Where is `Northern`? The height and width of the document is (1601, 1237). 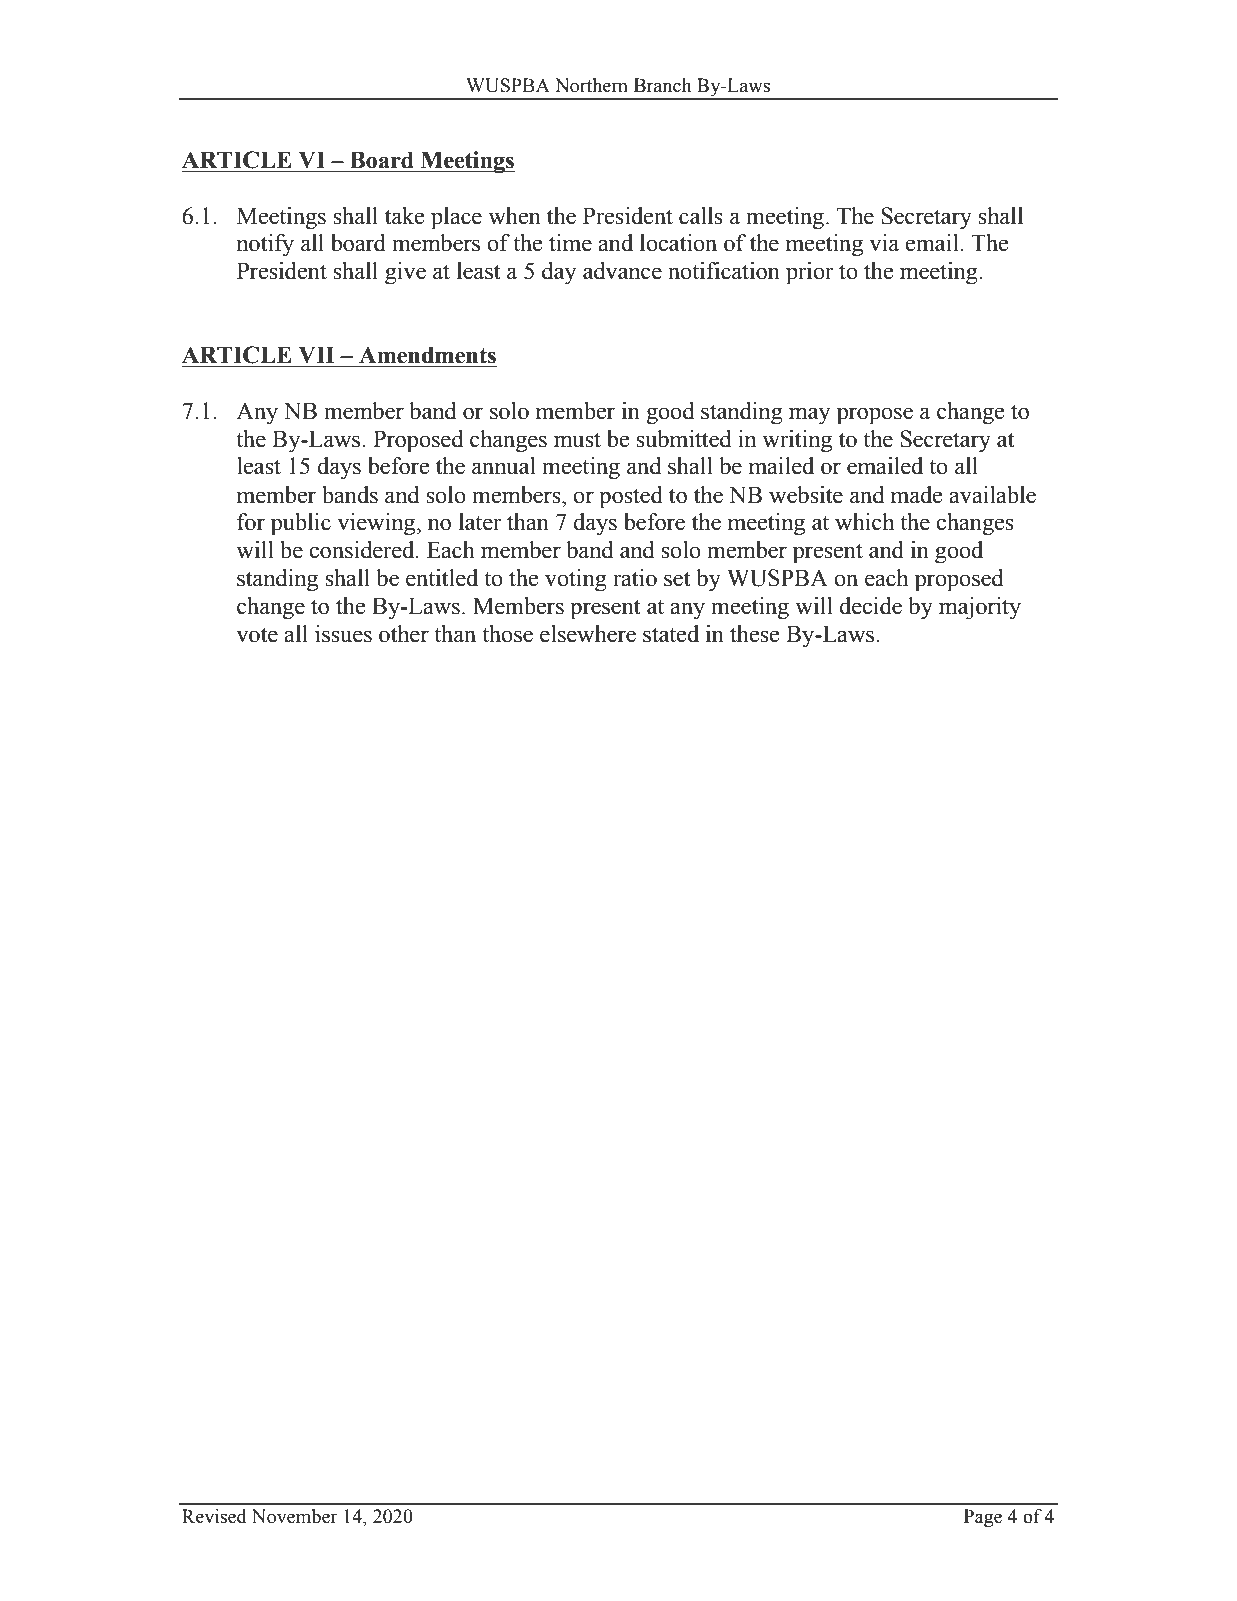
Northern is located at coordinates (591, 85).
